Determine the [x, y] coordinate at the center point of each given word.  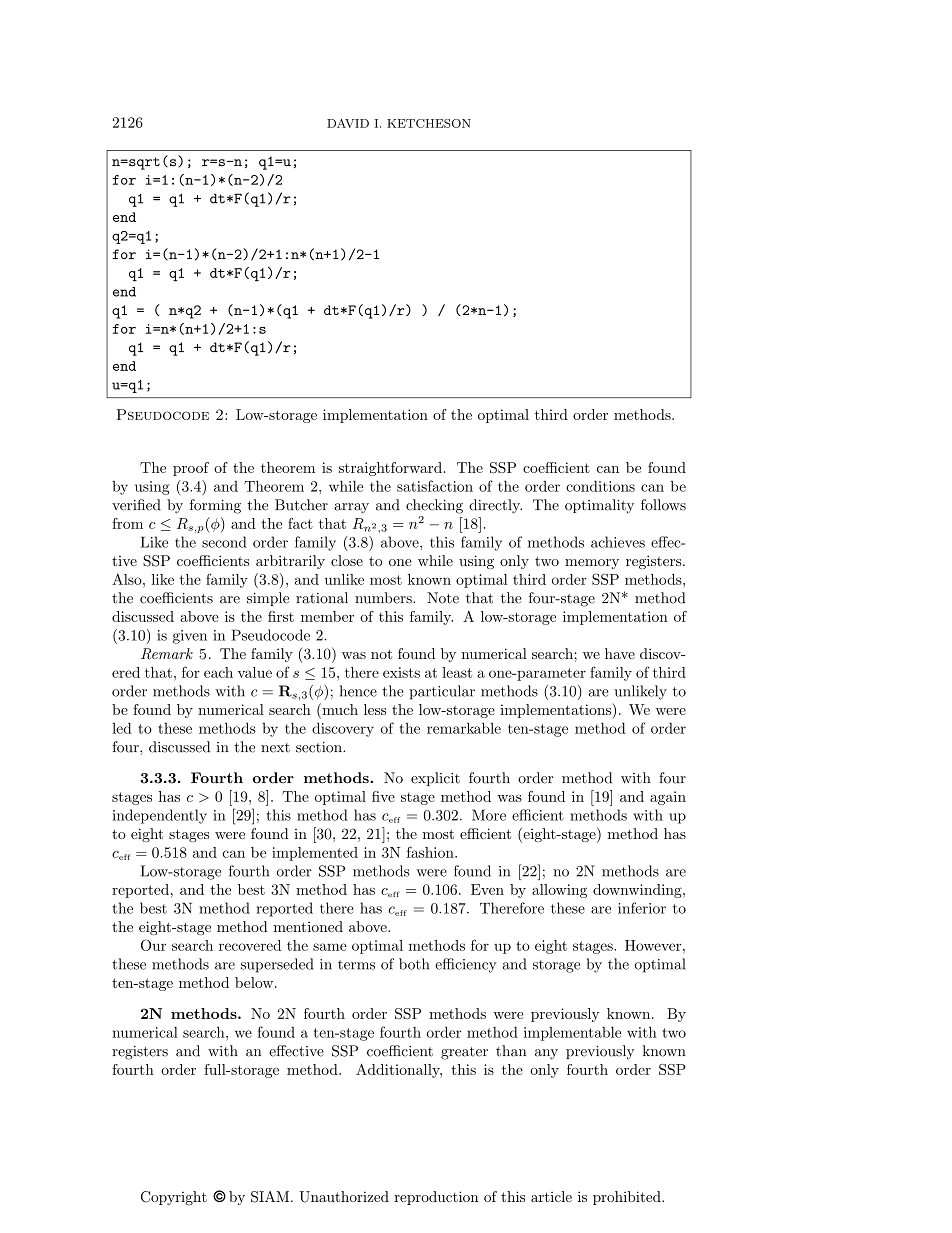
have [620, 653]
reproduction [436, 1198]
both [414, 964]
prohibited [628, 1198]
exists [401, 672]
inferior [642, 908]
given [190, 637]
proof [191, 469]
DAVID [348, 123]
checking [434, 506]
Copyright [174, 1198]
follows [663, 505]
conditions [600, 486]
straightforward [390, 469]
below [255, 982]
